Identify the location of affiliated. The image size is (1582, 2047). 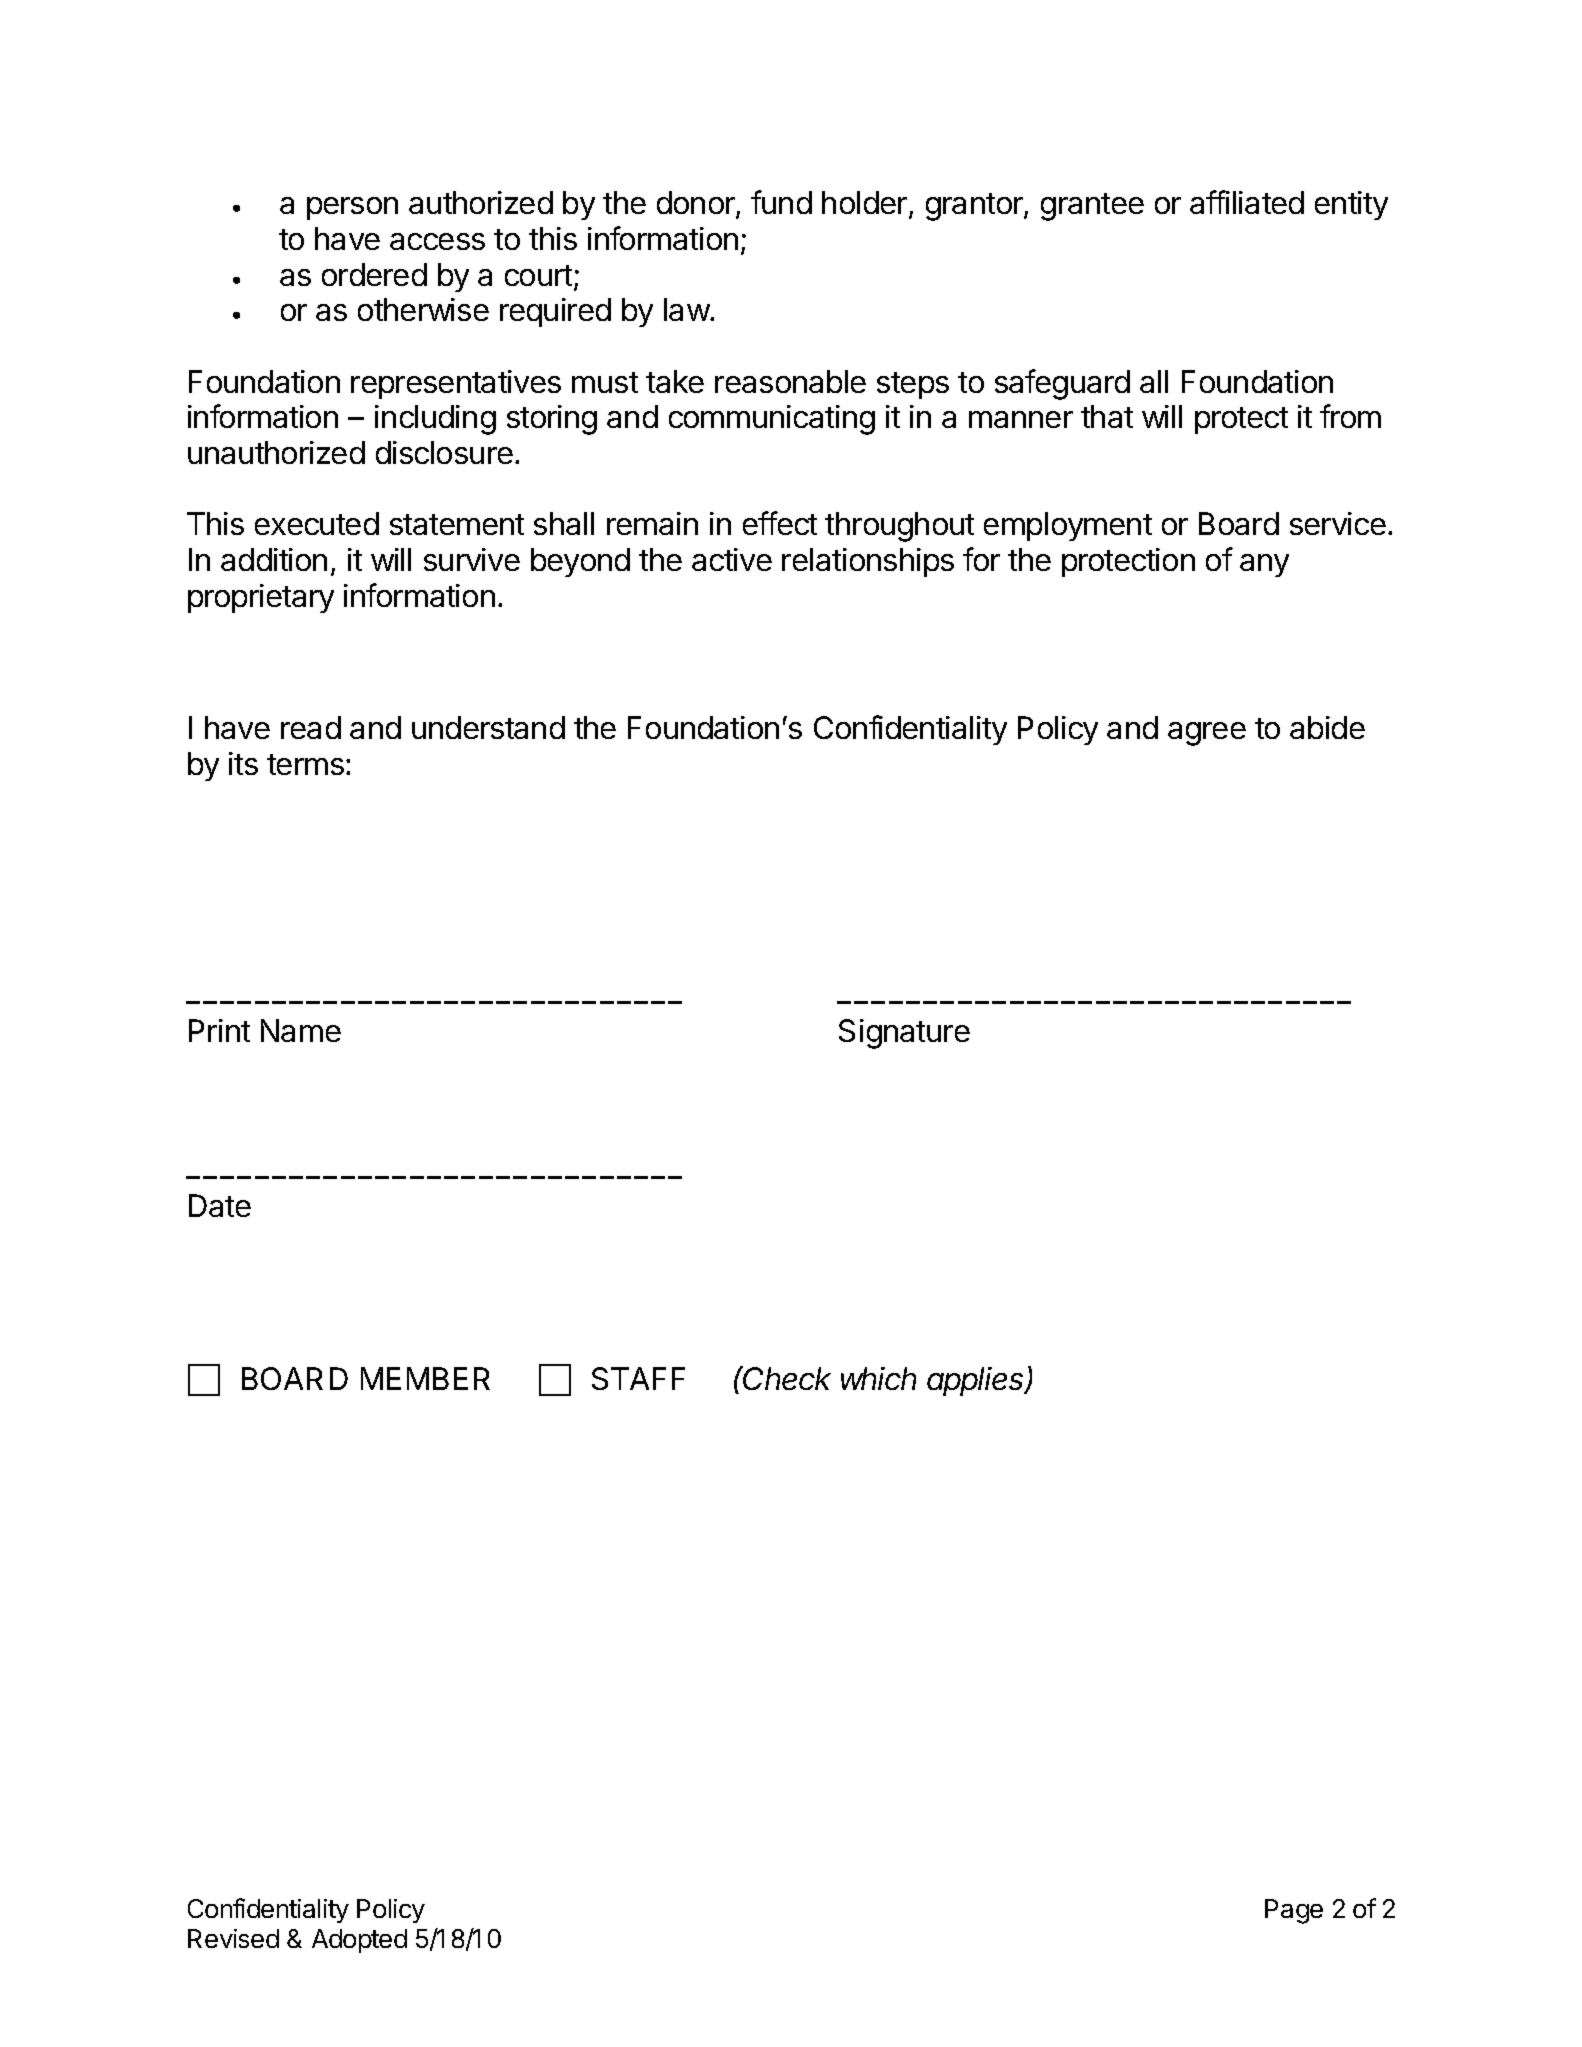
(1247, 202).
